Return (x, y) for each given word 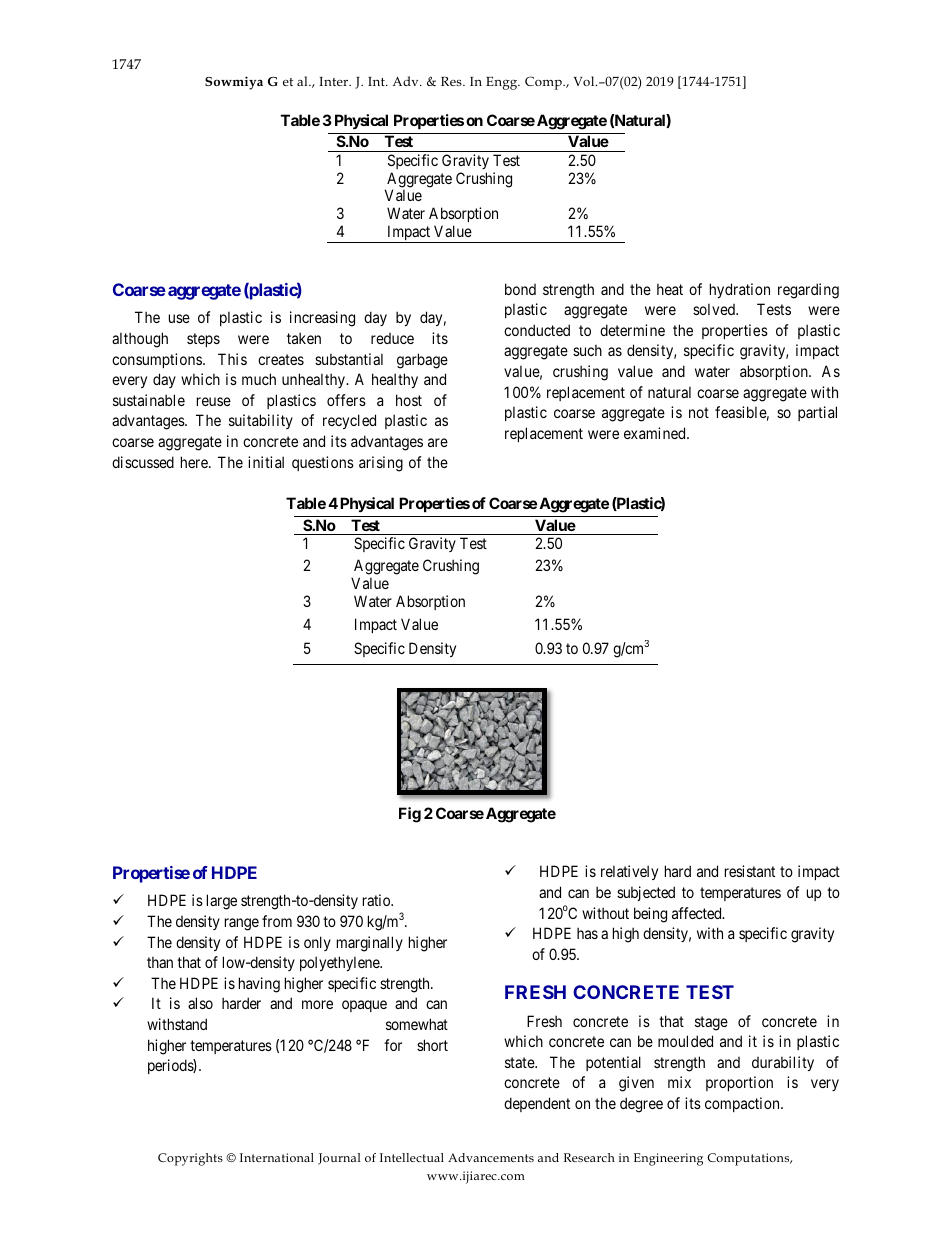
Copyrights (190, 1159)
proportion (739, 1083)
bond (520, 289)
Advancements (491, 1157)
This (232, 359)
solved (715, 309)
